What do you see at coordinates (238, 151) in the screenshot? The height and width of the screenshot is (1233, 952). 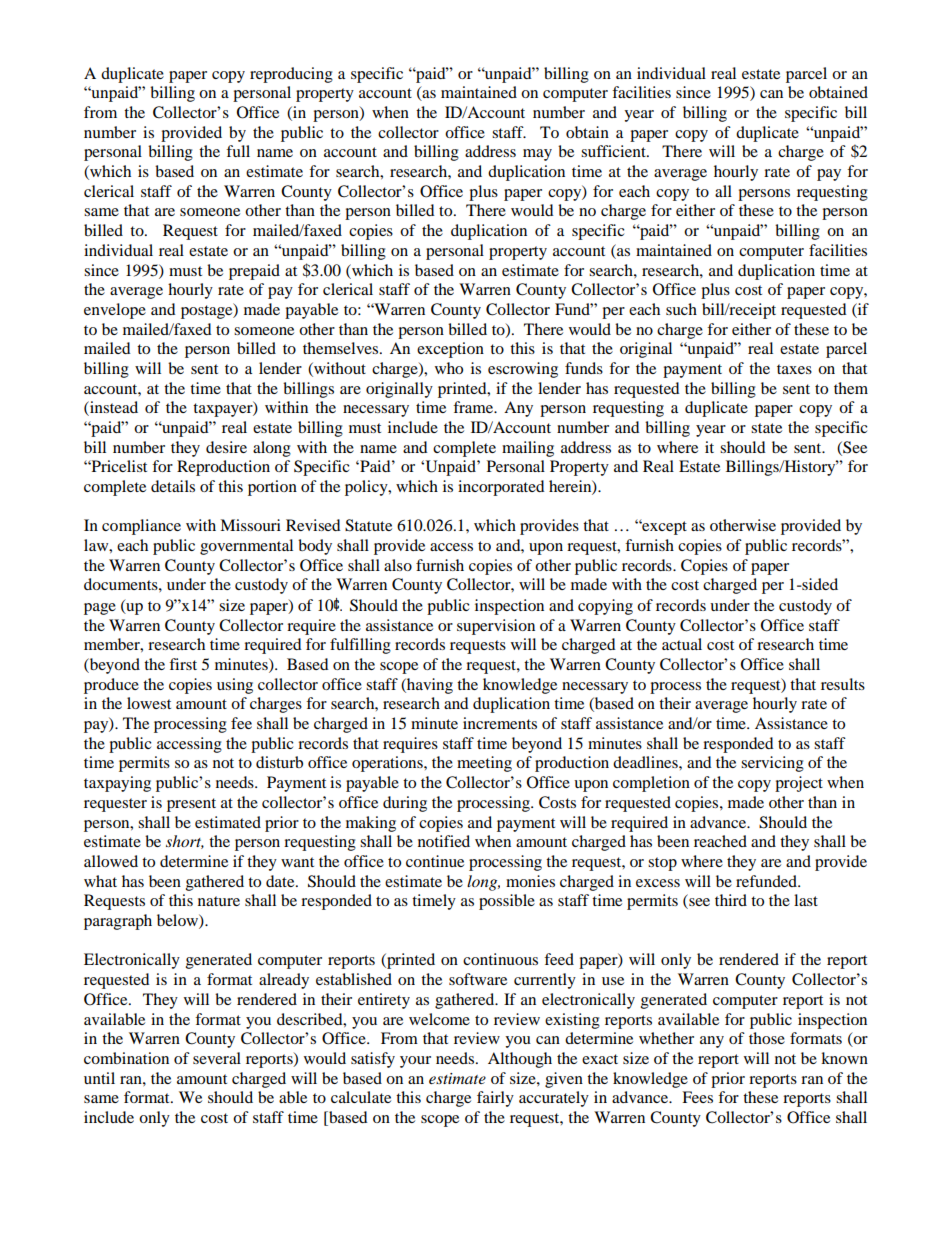 I see `full` at bounding box center [238, 151].
